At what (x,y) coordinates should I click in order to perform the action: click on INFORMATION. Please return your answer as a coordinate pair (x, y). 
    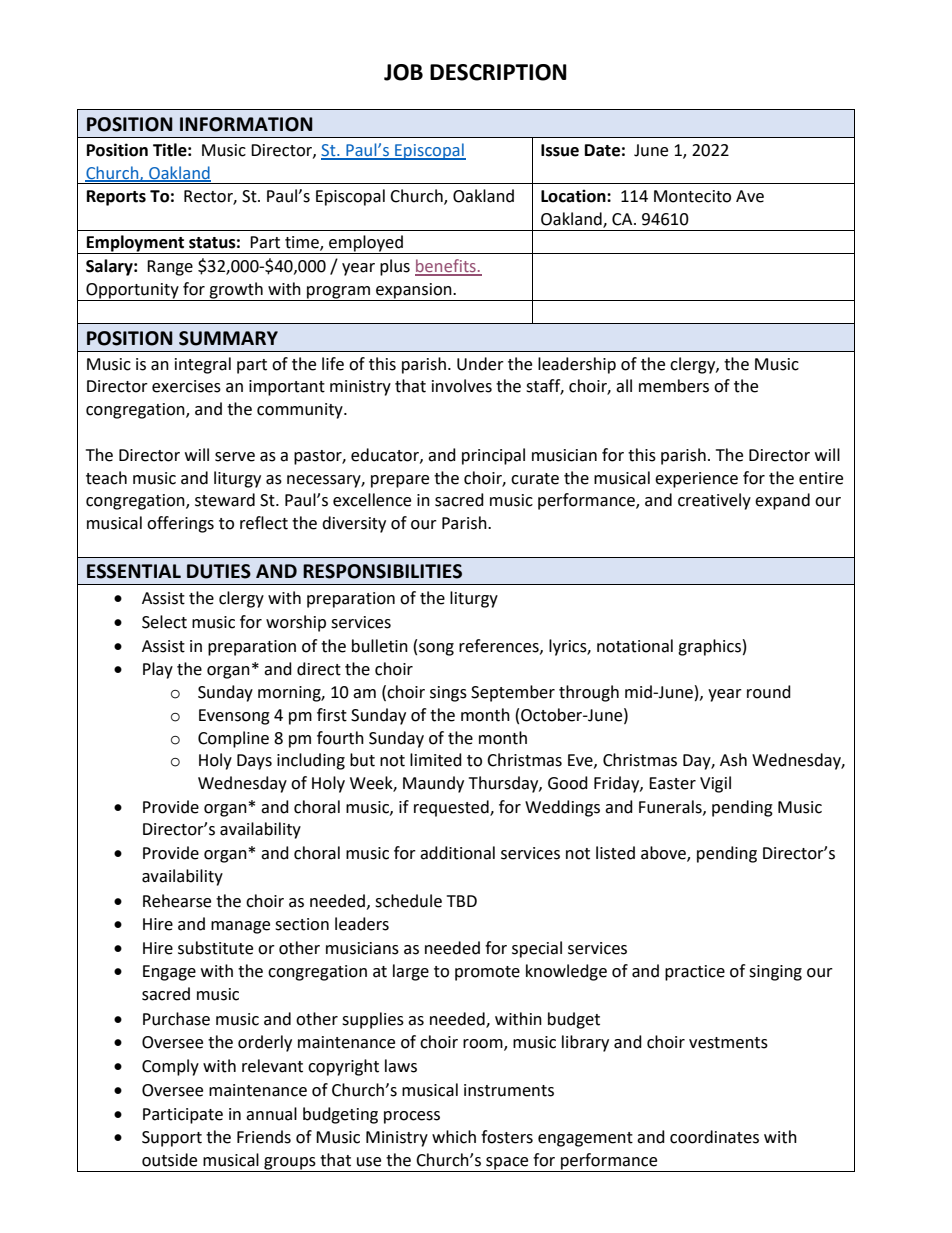
    Looking at the image, I should click on (246, 124).
